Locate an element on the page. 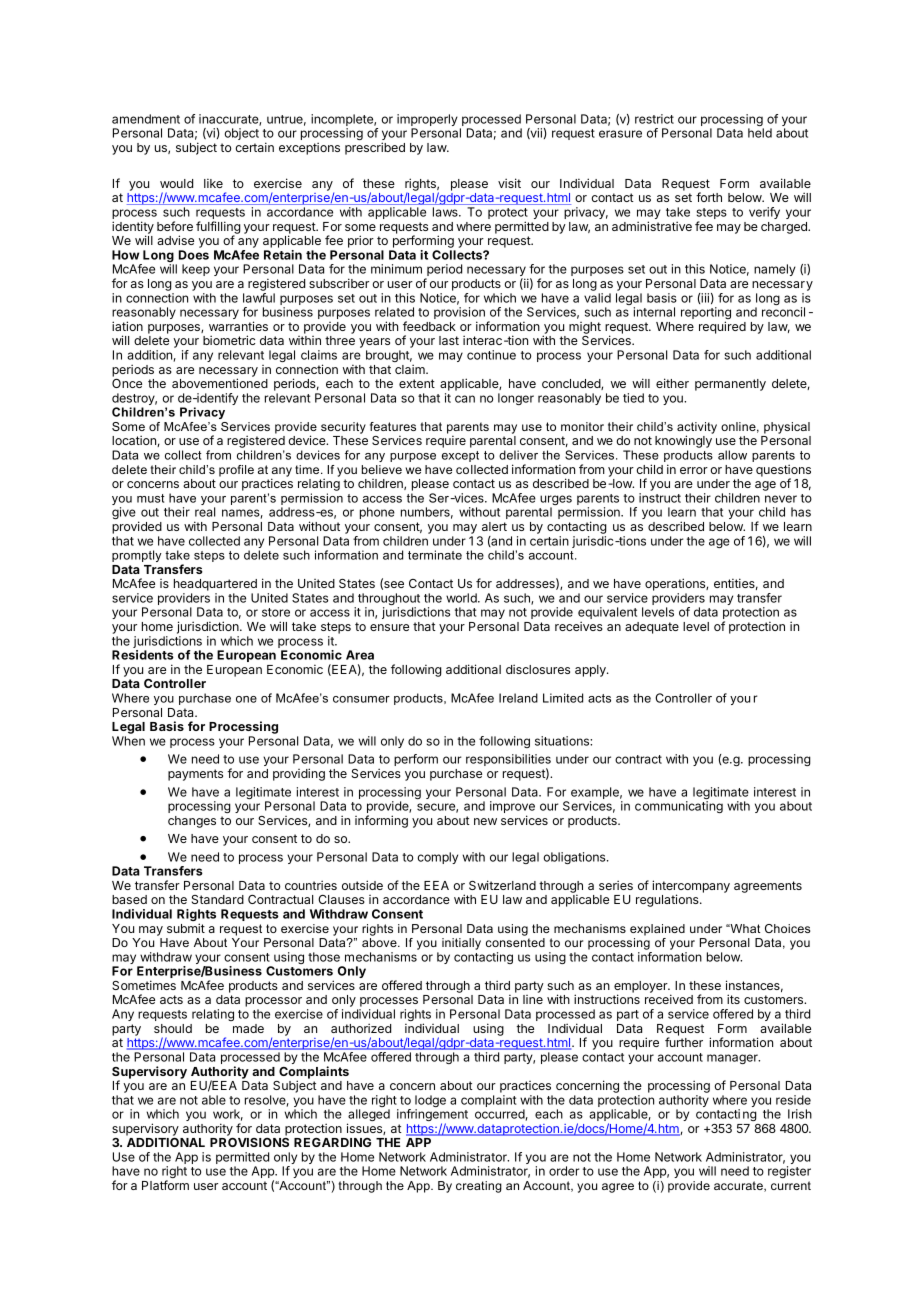 Image resolution: width=924 pixels, height=1308 pixels. like is located at coordinates (213, 183).
